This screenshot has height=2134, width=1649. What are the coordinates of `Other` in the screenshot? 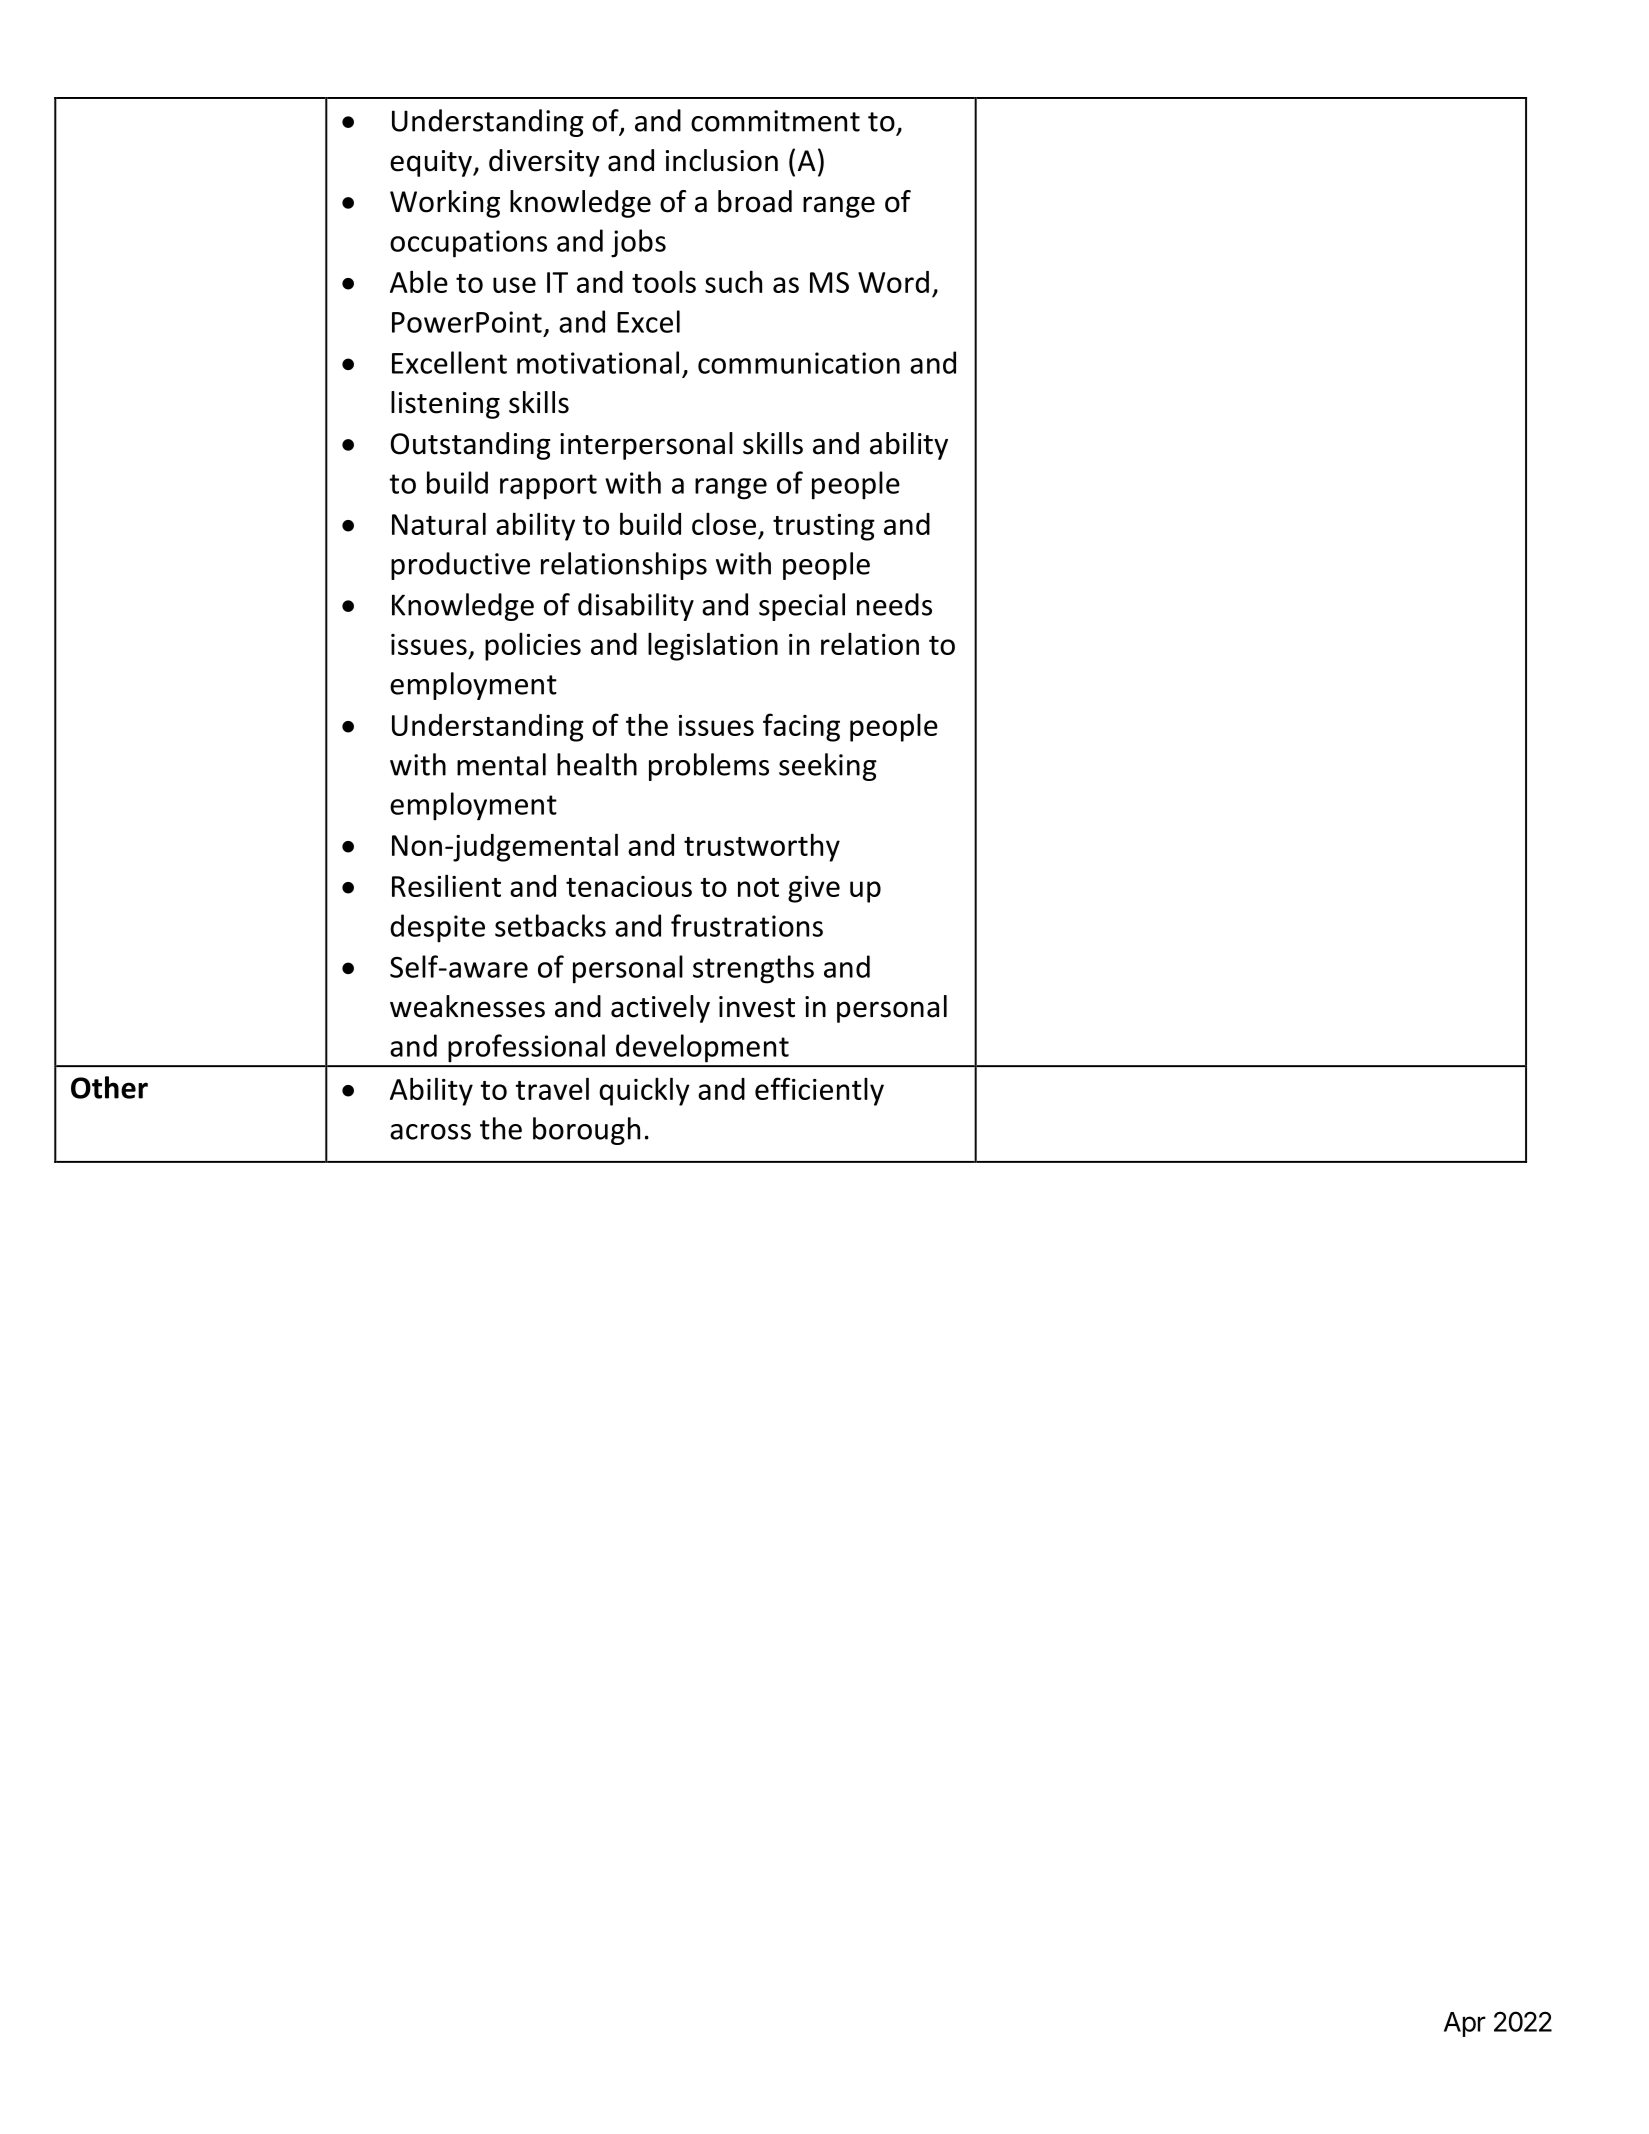 It's located at (109, 1087).
